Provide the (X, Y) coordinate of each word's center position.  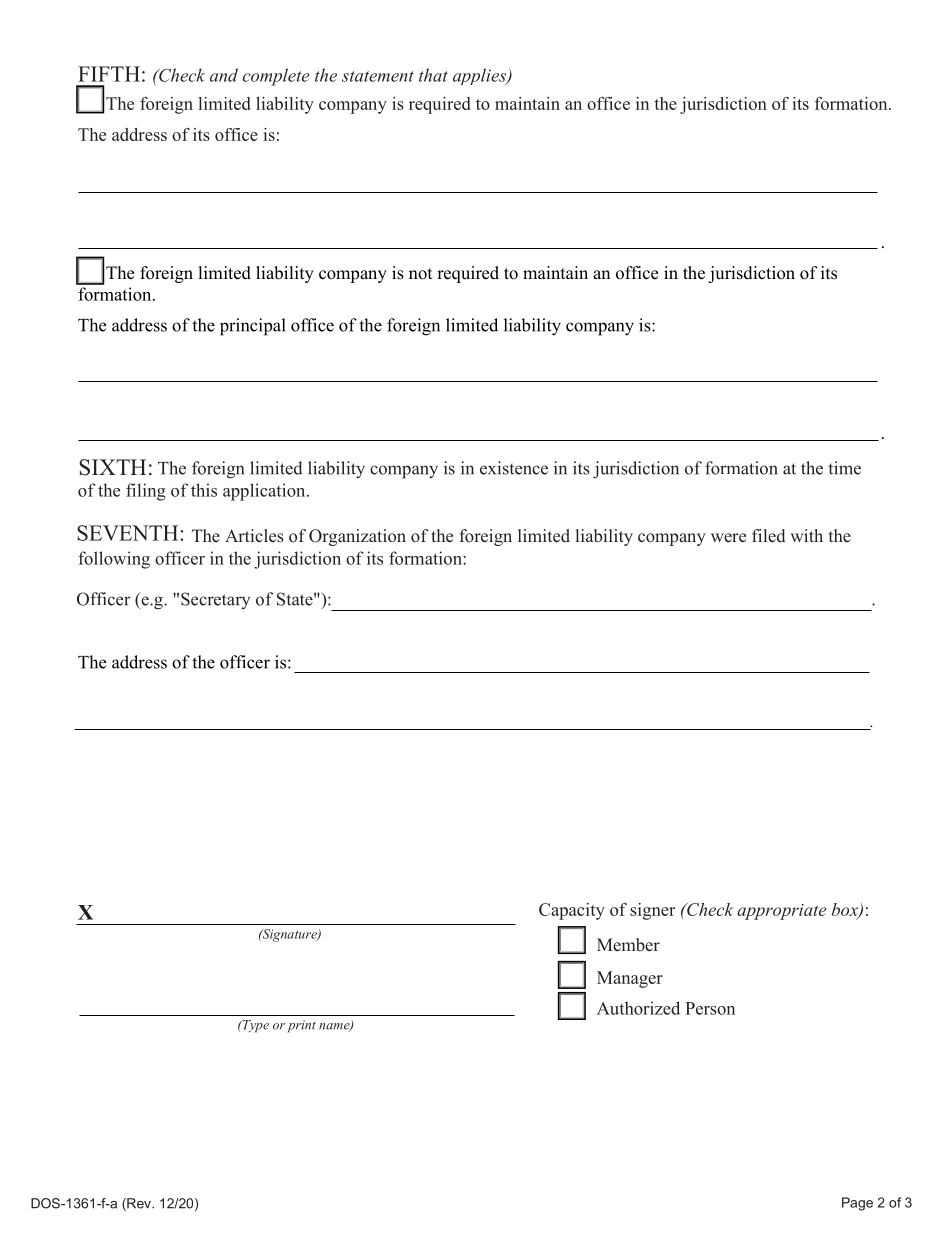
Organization (357, 537)
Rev (139, 1204)
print (301, 1026)
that (433, 75)
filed (768, 536)
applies (480, 76)
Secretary (215, 600)
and (224, 75)
